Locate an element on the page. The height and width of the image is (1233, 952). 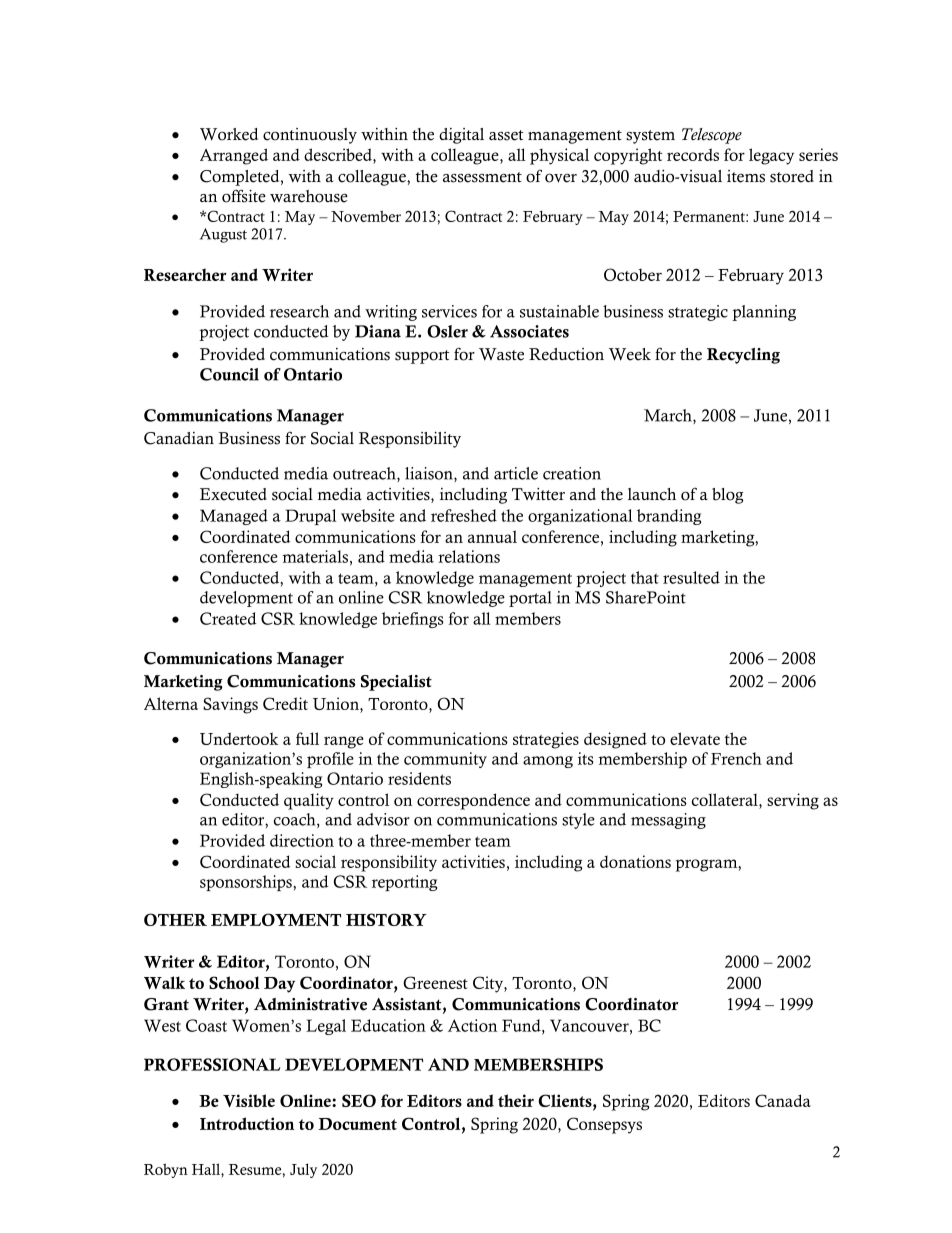
Recycling is located at coordinates (743, 356).
